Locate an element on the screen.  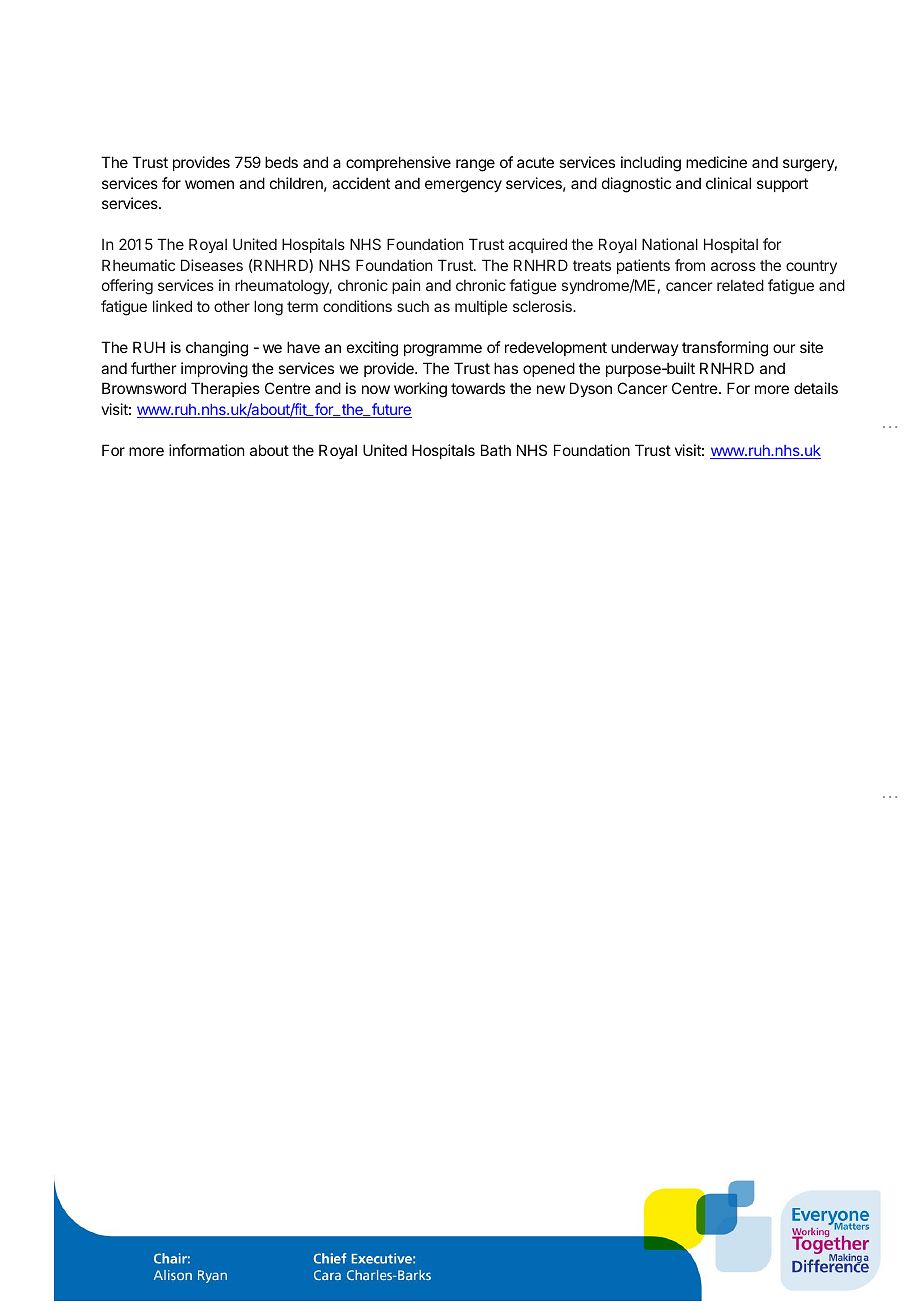
Diseases is located at coordinates (212, 265).
